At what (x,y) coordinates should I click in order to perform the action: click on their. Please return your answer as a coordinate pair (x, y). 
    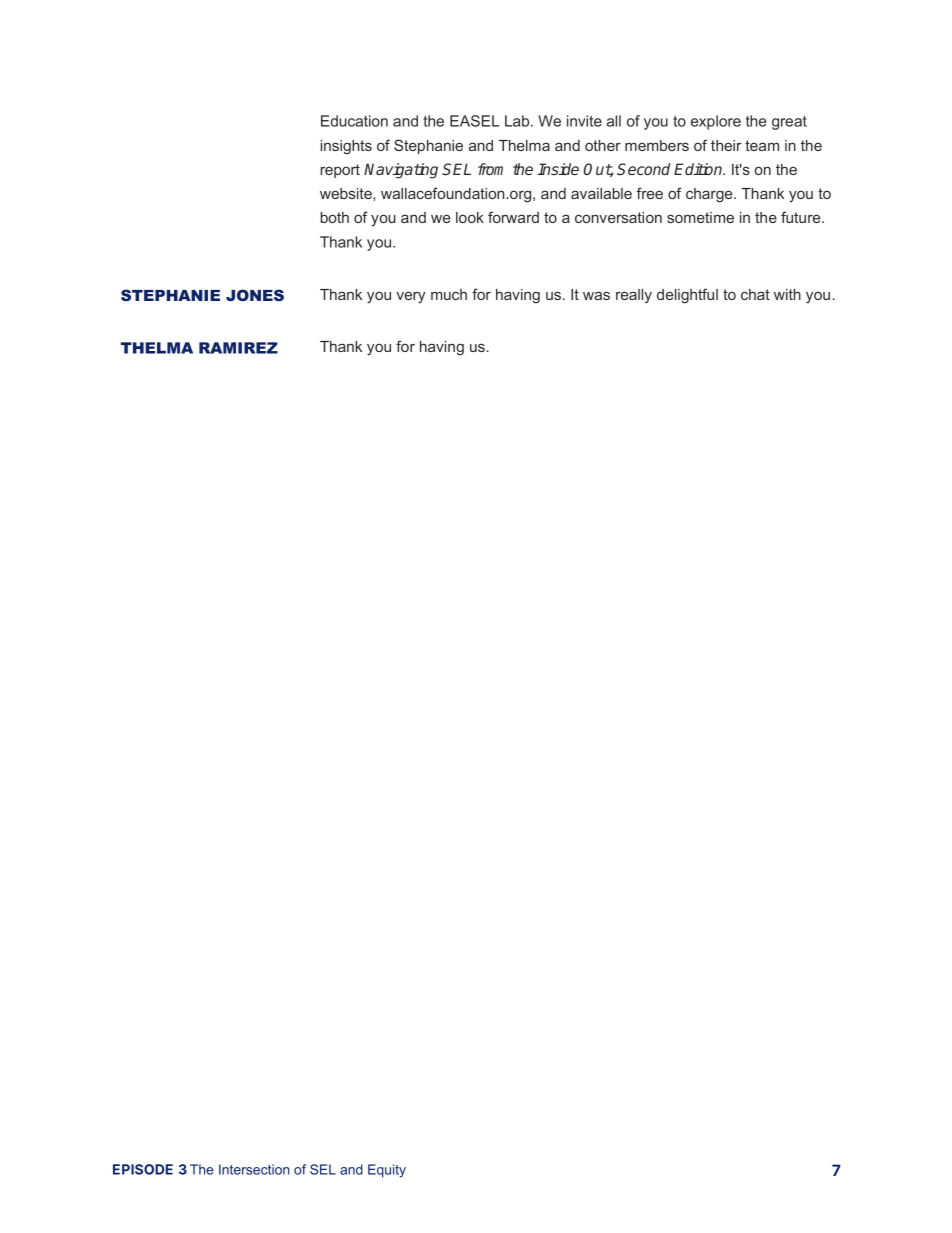
    Looking at the image, I should click on (726, 145).
